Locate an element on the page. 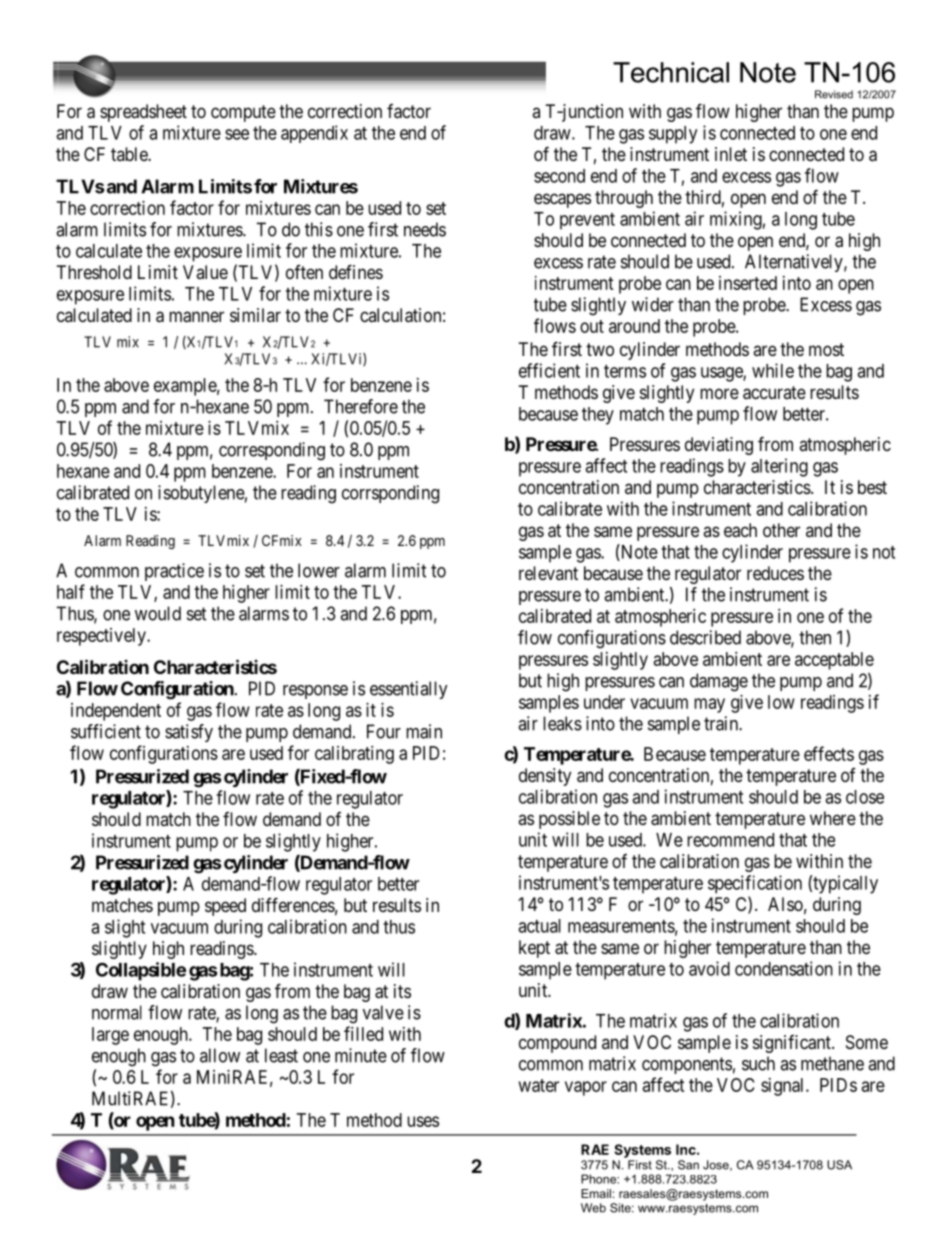 The height and width of the image is (1233, 952). allow is located at coordinates (220, 1055).
